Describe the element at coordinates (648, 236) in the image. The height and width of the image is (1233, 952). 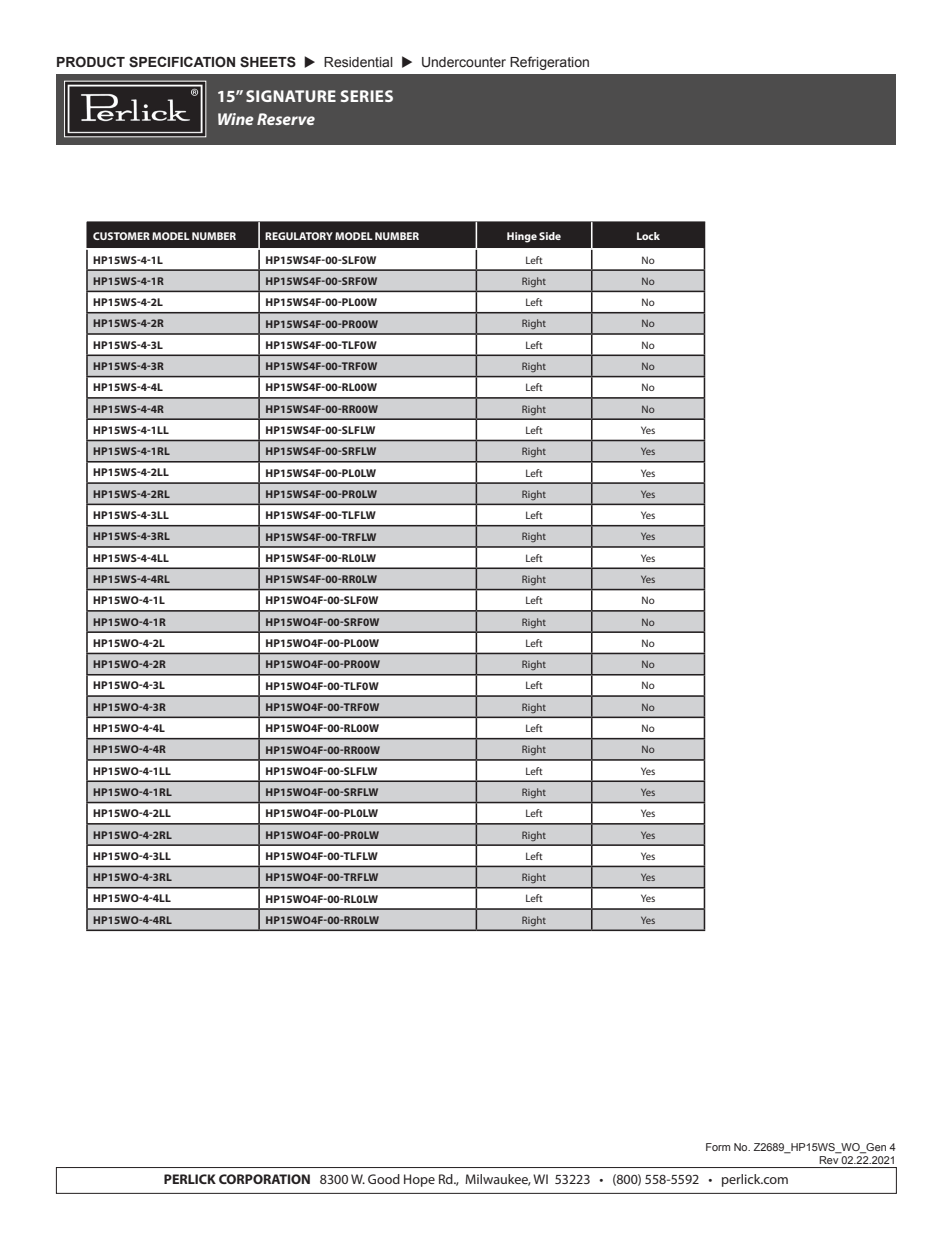
I see `Lock` at that location.
